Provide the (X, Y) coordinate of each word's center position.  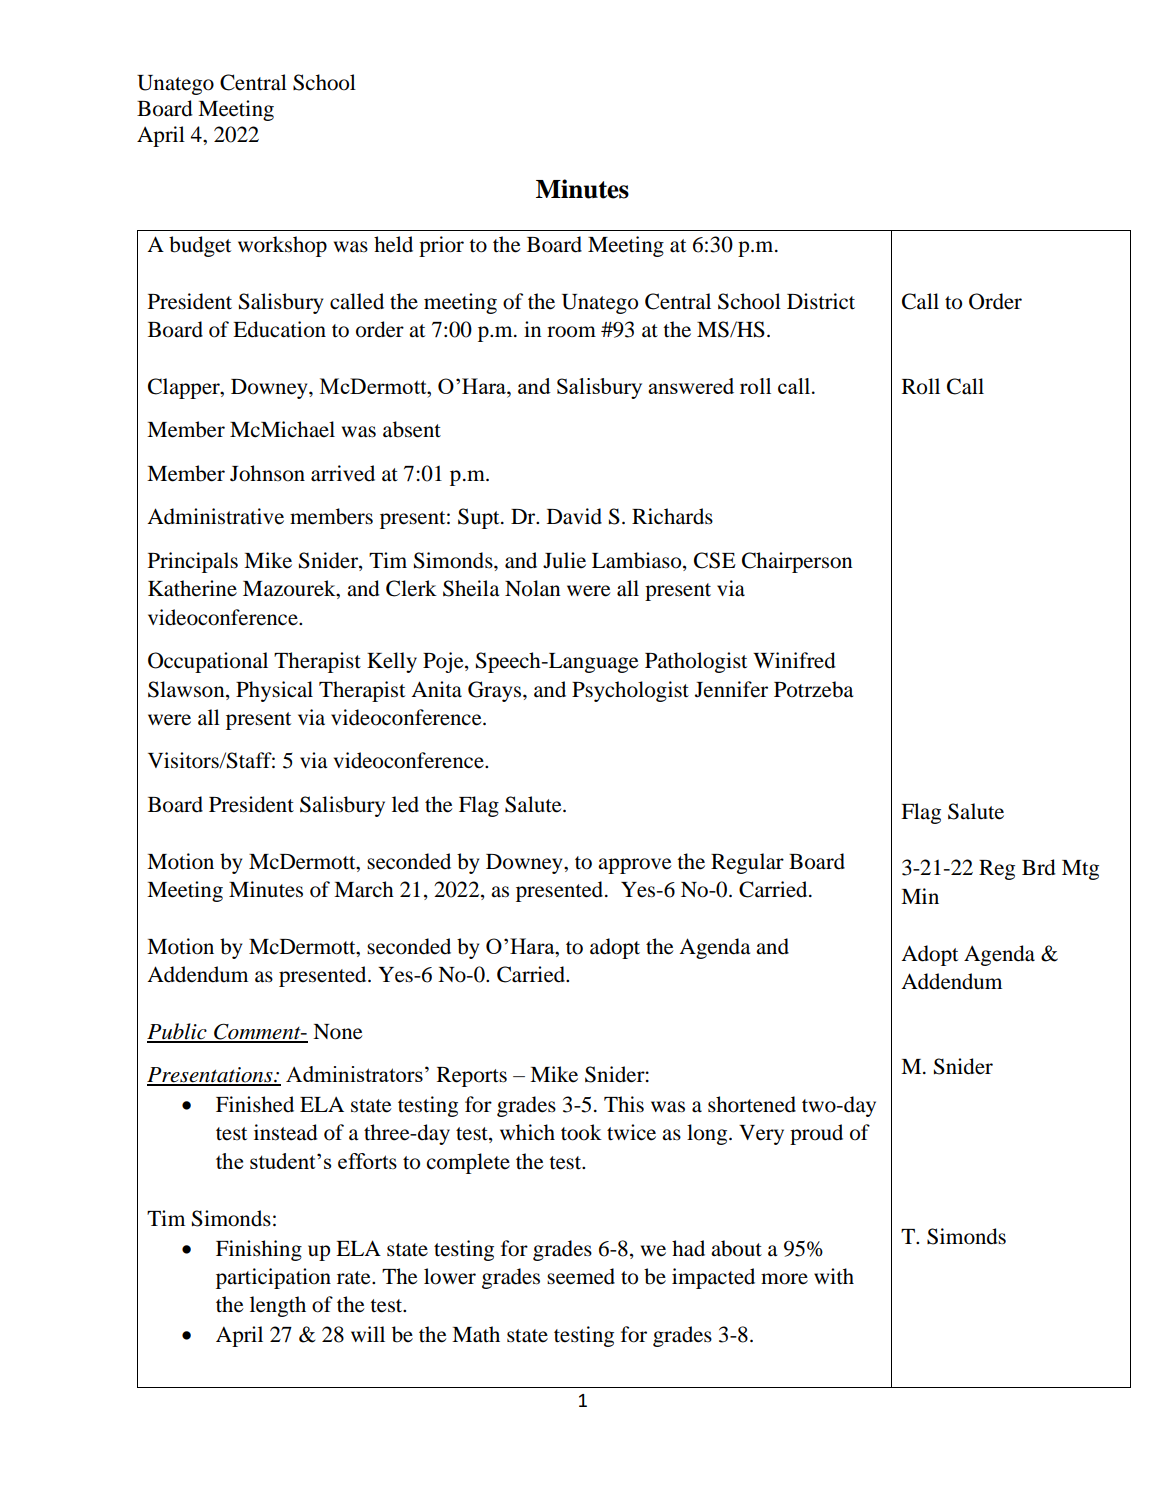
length (278, 1306)
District (821, 301)
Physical (274, 691)
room (571, 332)
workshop (282, 246)
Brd (1039, 867)
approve (635, 866)
